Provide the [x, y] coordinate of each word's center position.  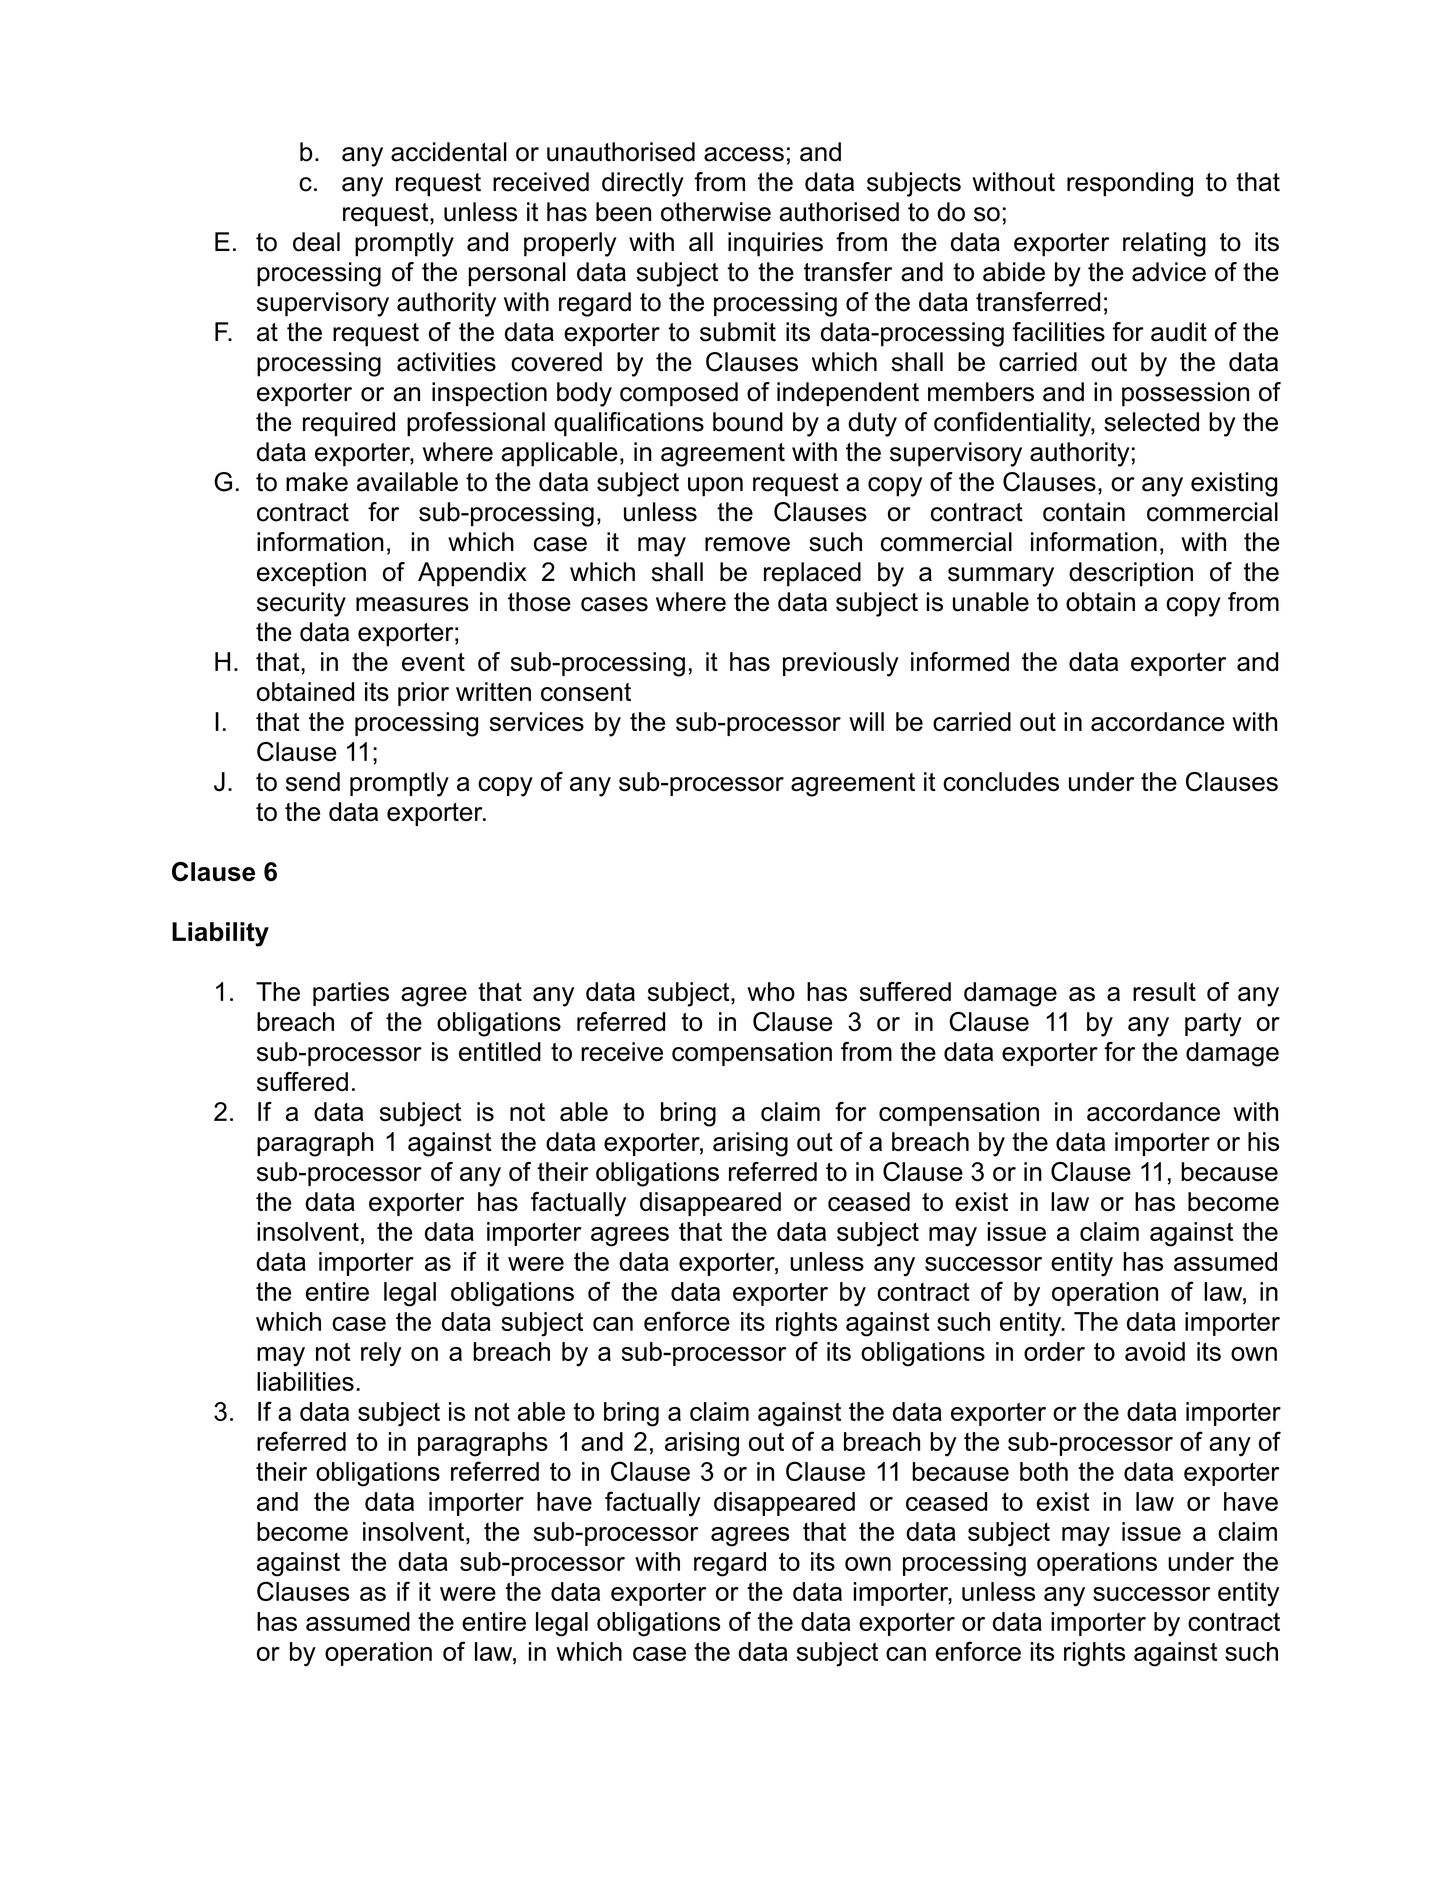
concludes [1001, 782]
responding [1130, 184]
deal [316, 242]
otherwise [716, 212]
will [866, 721]
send [313, 782]
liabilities [305, 1381]
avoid [1155, 1351]
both [1044, 1471]
